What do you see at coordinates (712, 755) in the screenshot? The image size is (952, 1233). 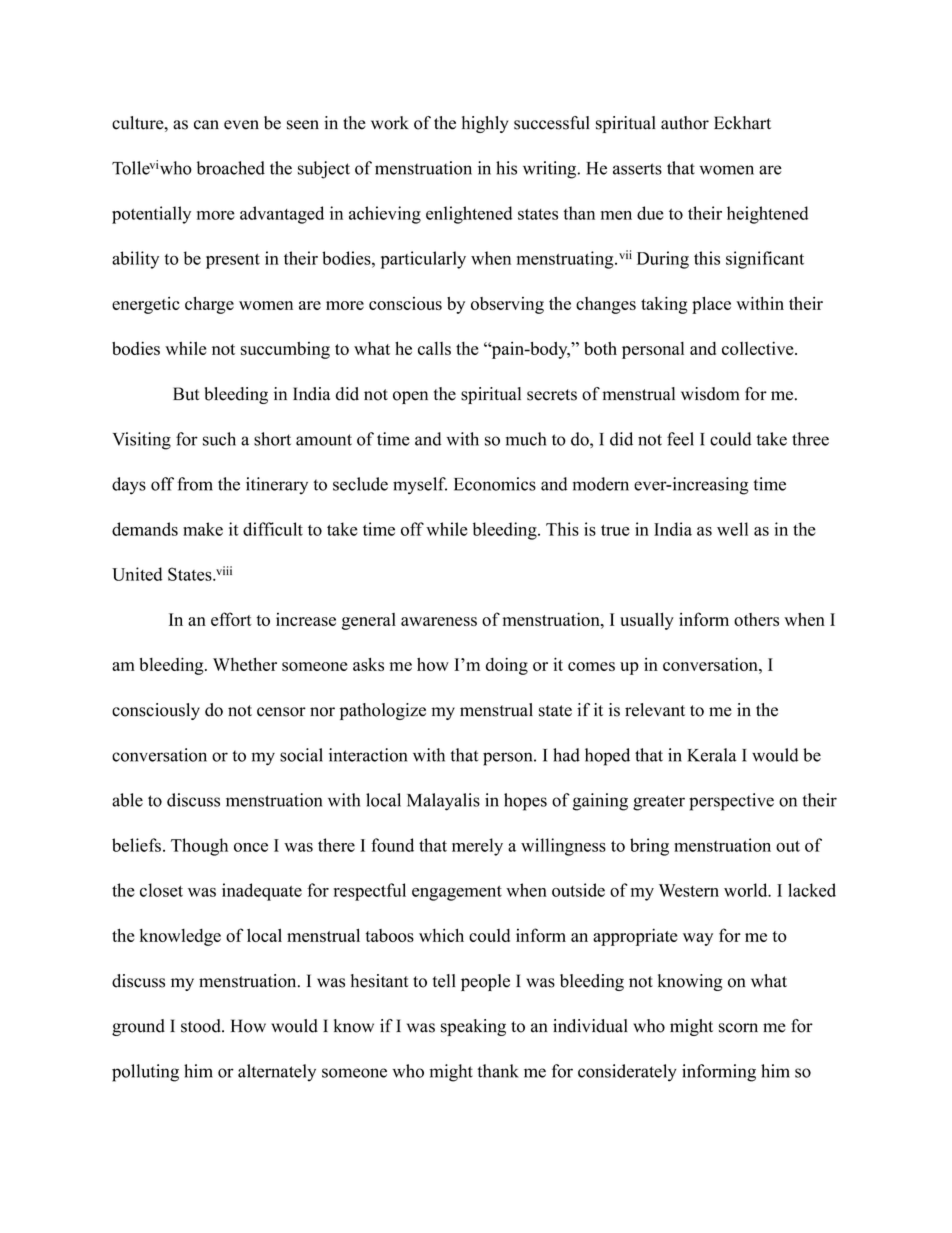 I see `Kerala` at bounding box center [712, 755].
